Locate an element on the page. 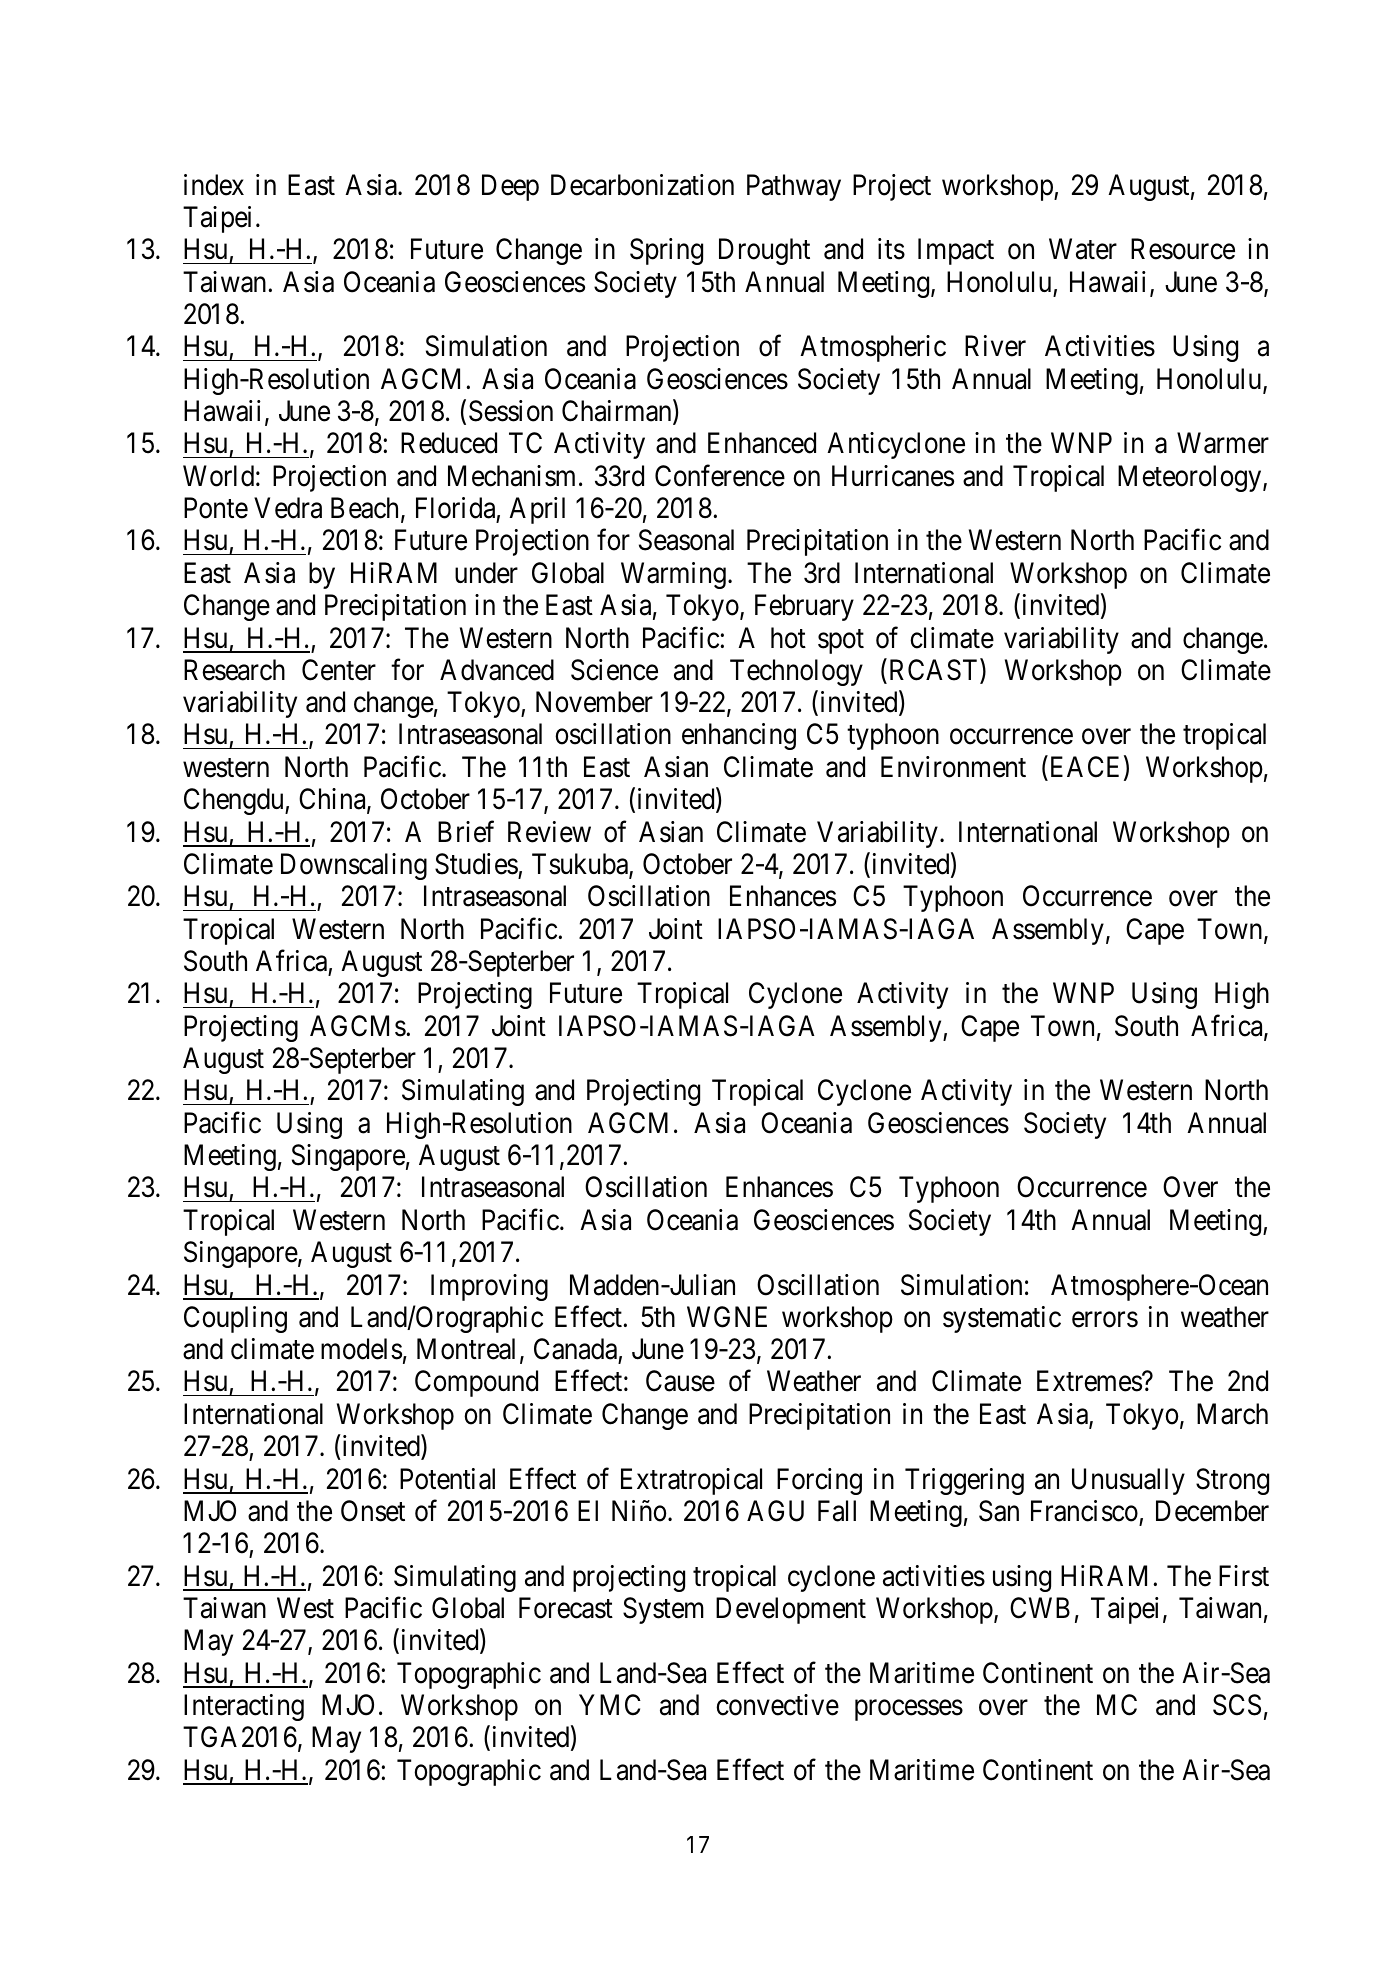 This page has width=1396, height=1975. Drought is located at coordinates (764, 251).
